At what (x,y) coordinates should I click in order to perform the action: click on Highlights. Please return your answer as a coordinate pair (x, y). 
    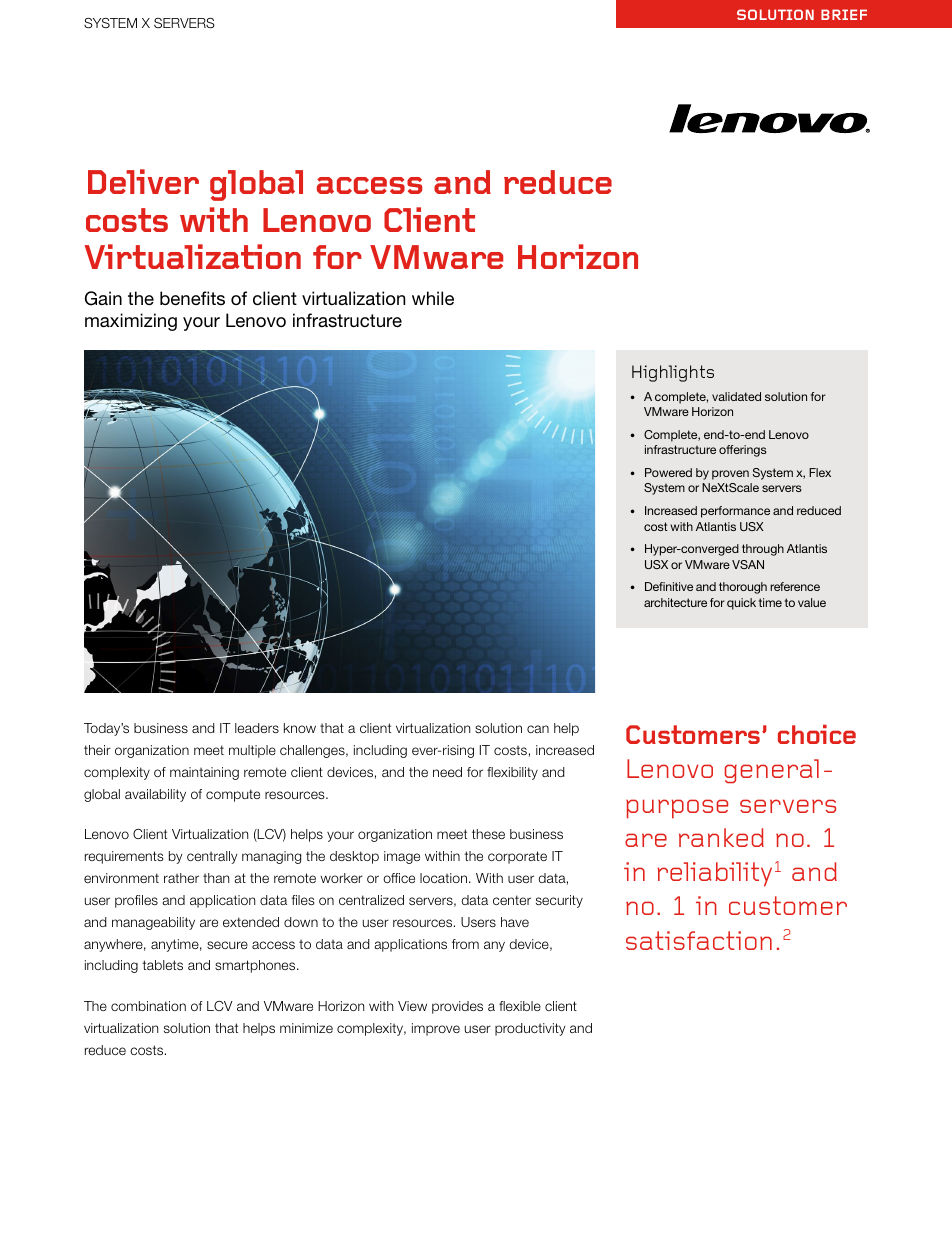
    Looking at the image, I should click on (673, 373).
